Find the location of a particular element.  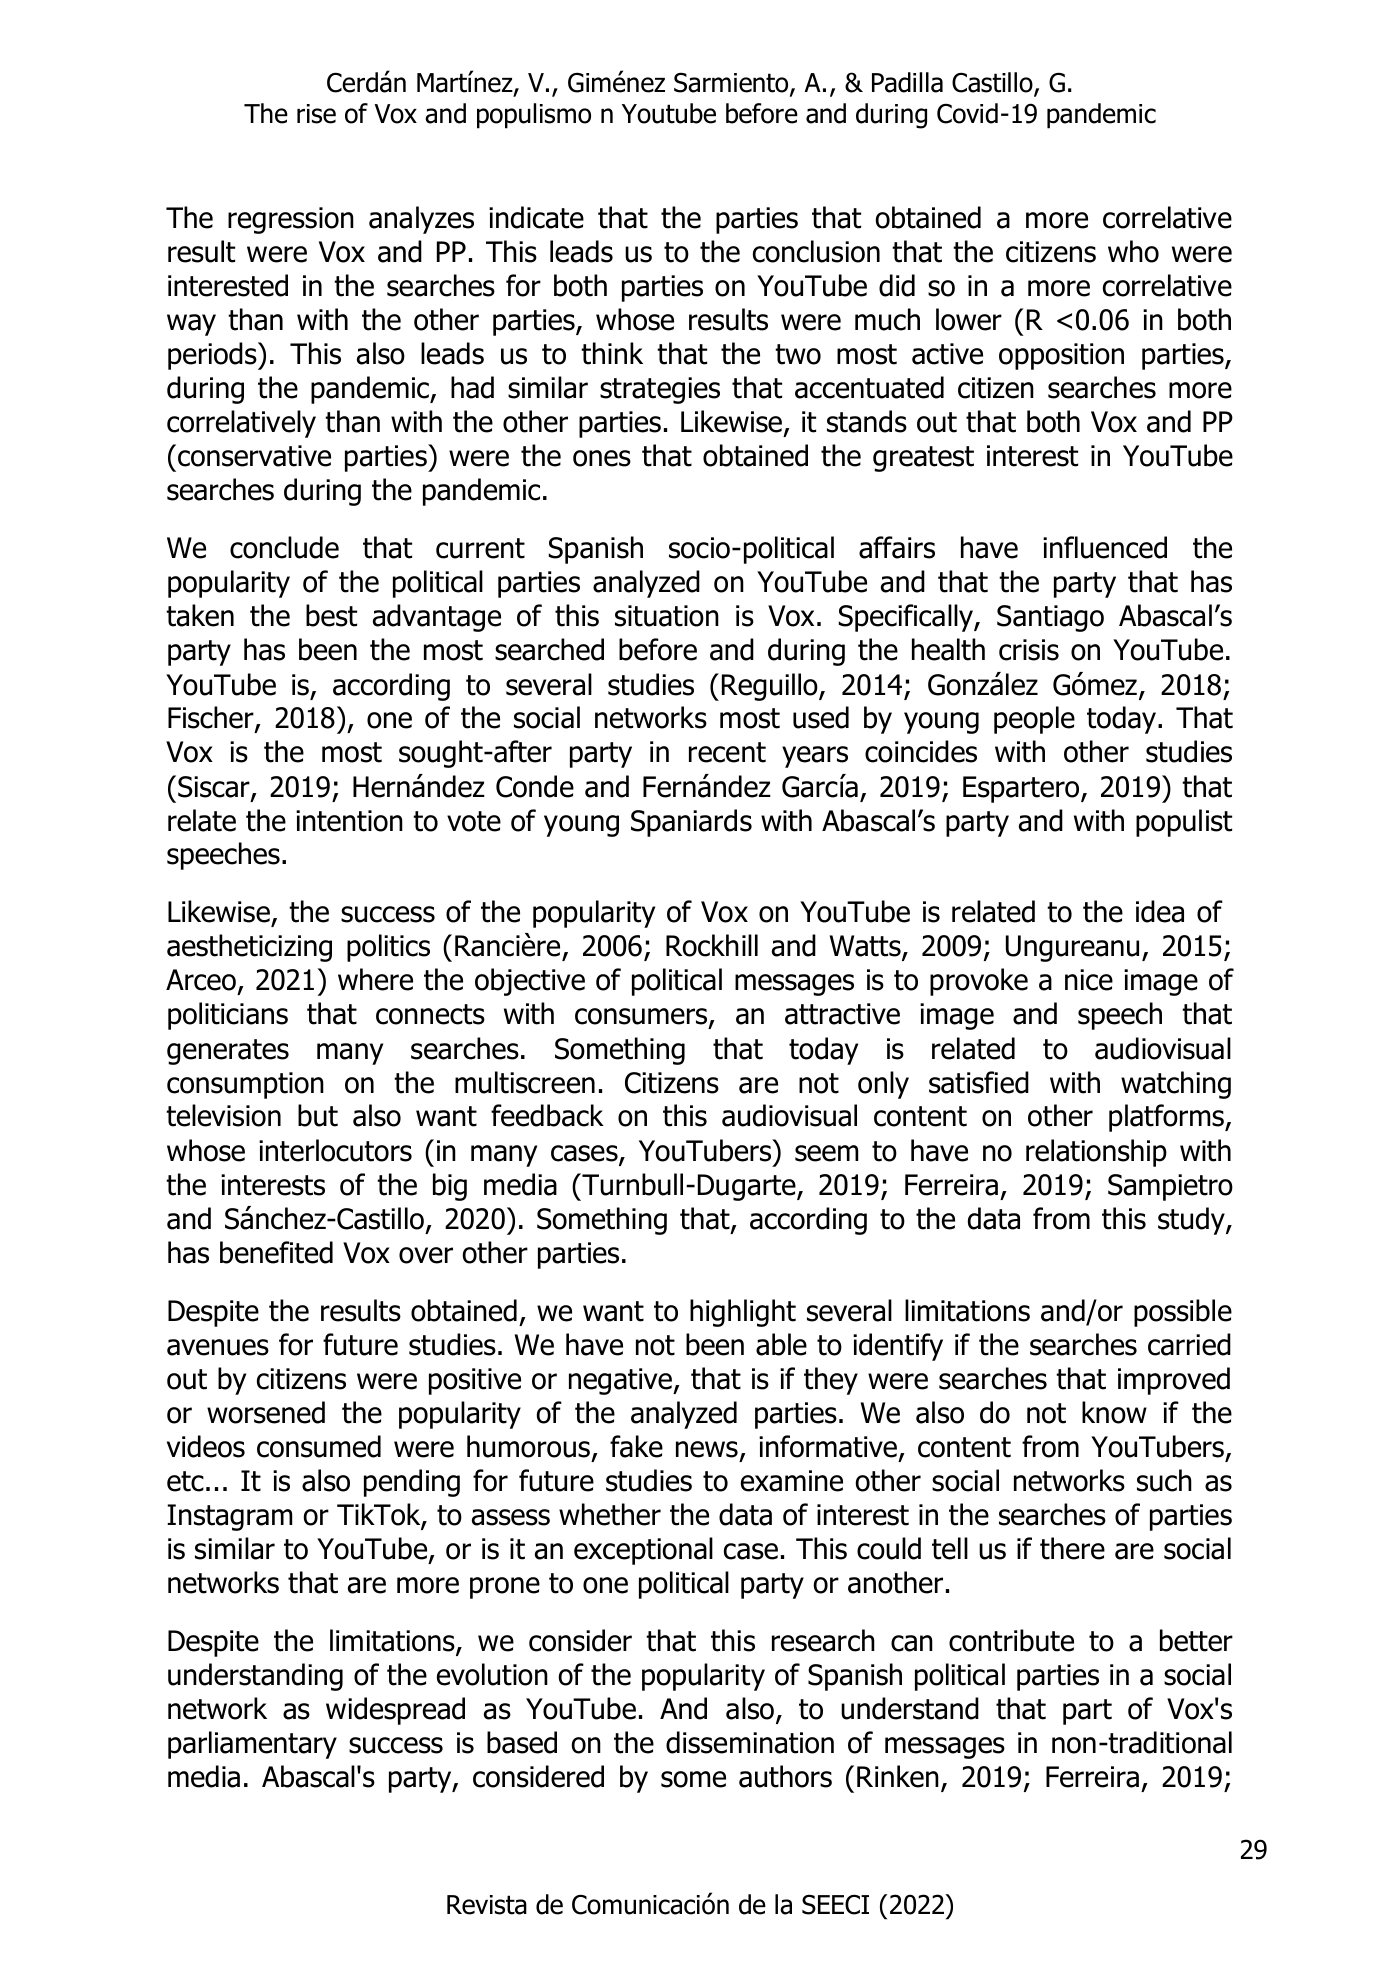

rise is located at coordinates (316, 114).
